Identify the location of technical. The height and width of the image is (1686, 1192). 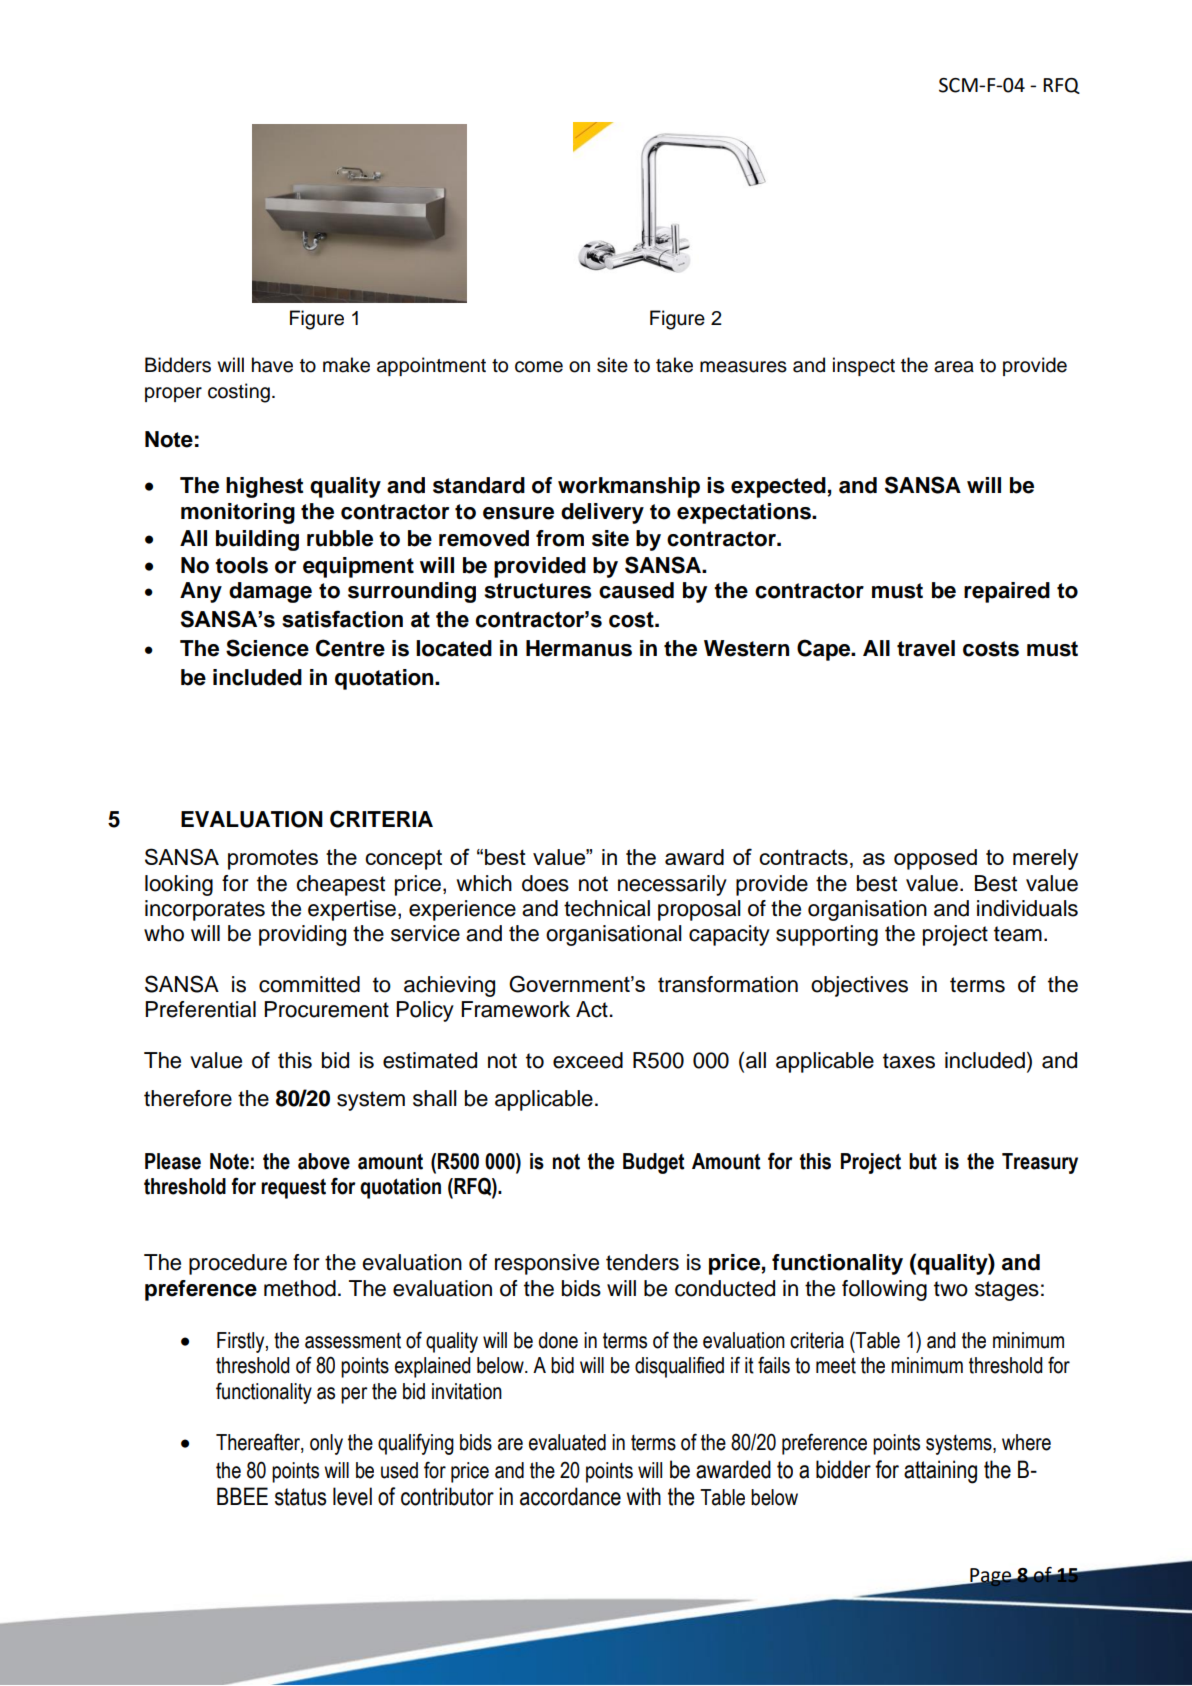
(607, 908).
